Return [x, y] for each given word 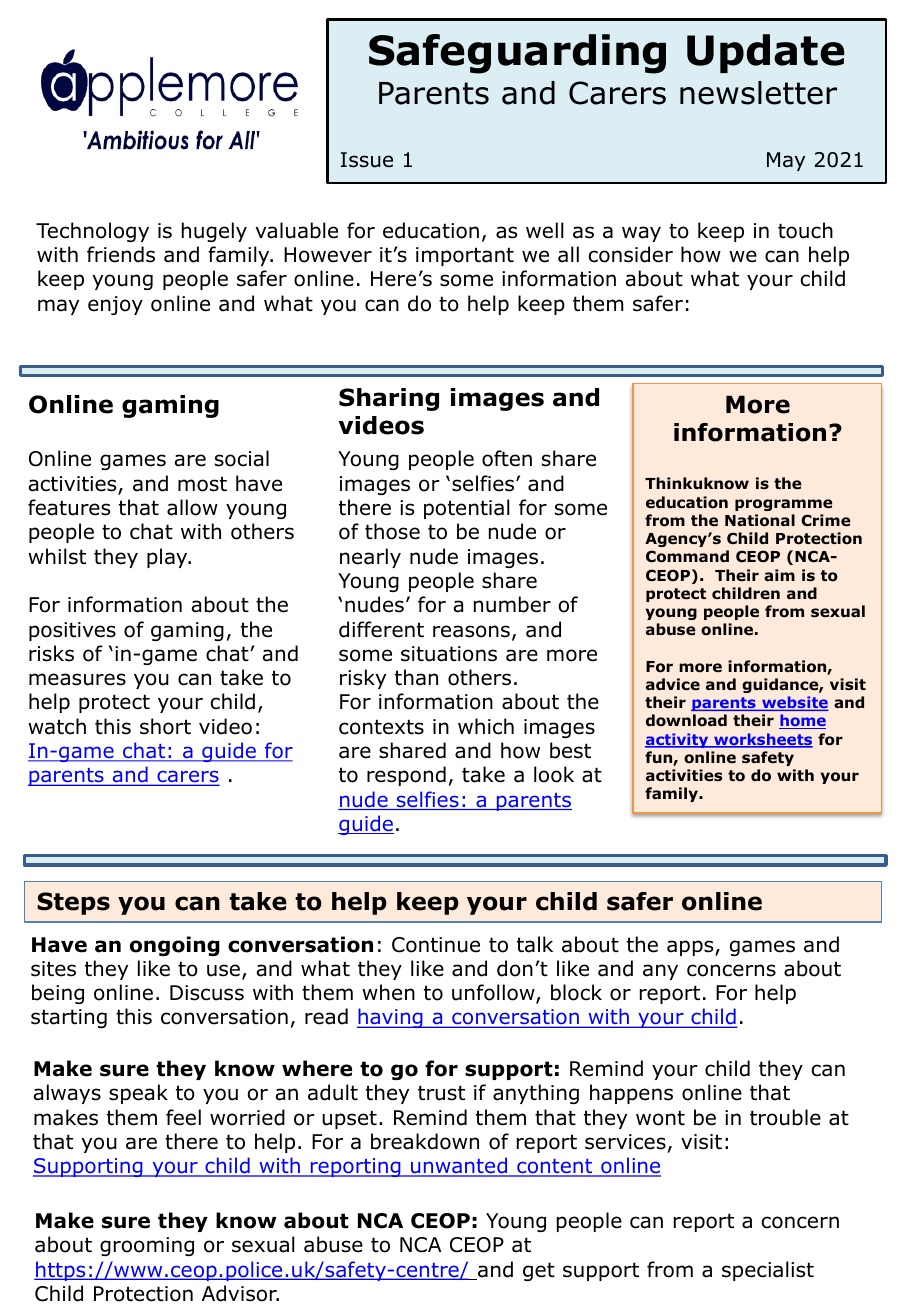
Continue [436, 945]
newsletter [758, 93]
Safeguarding [517, 54]
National [760, 520]
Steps [73, 903]
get [539, 1271]
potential [467, 509]
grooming [147, 1246]
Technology [92, 232]
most [202, 484]
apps [691, 948]
